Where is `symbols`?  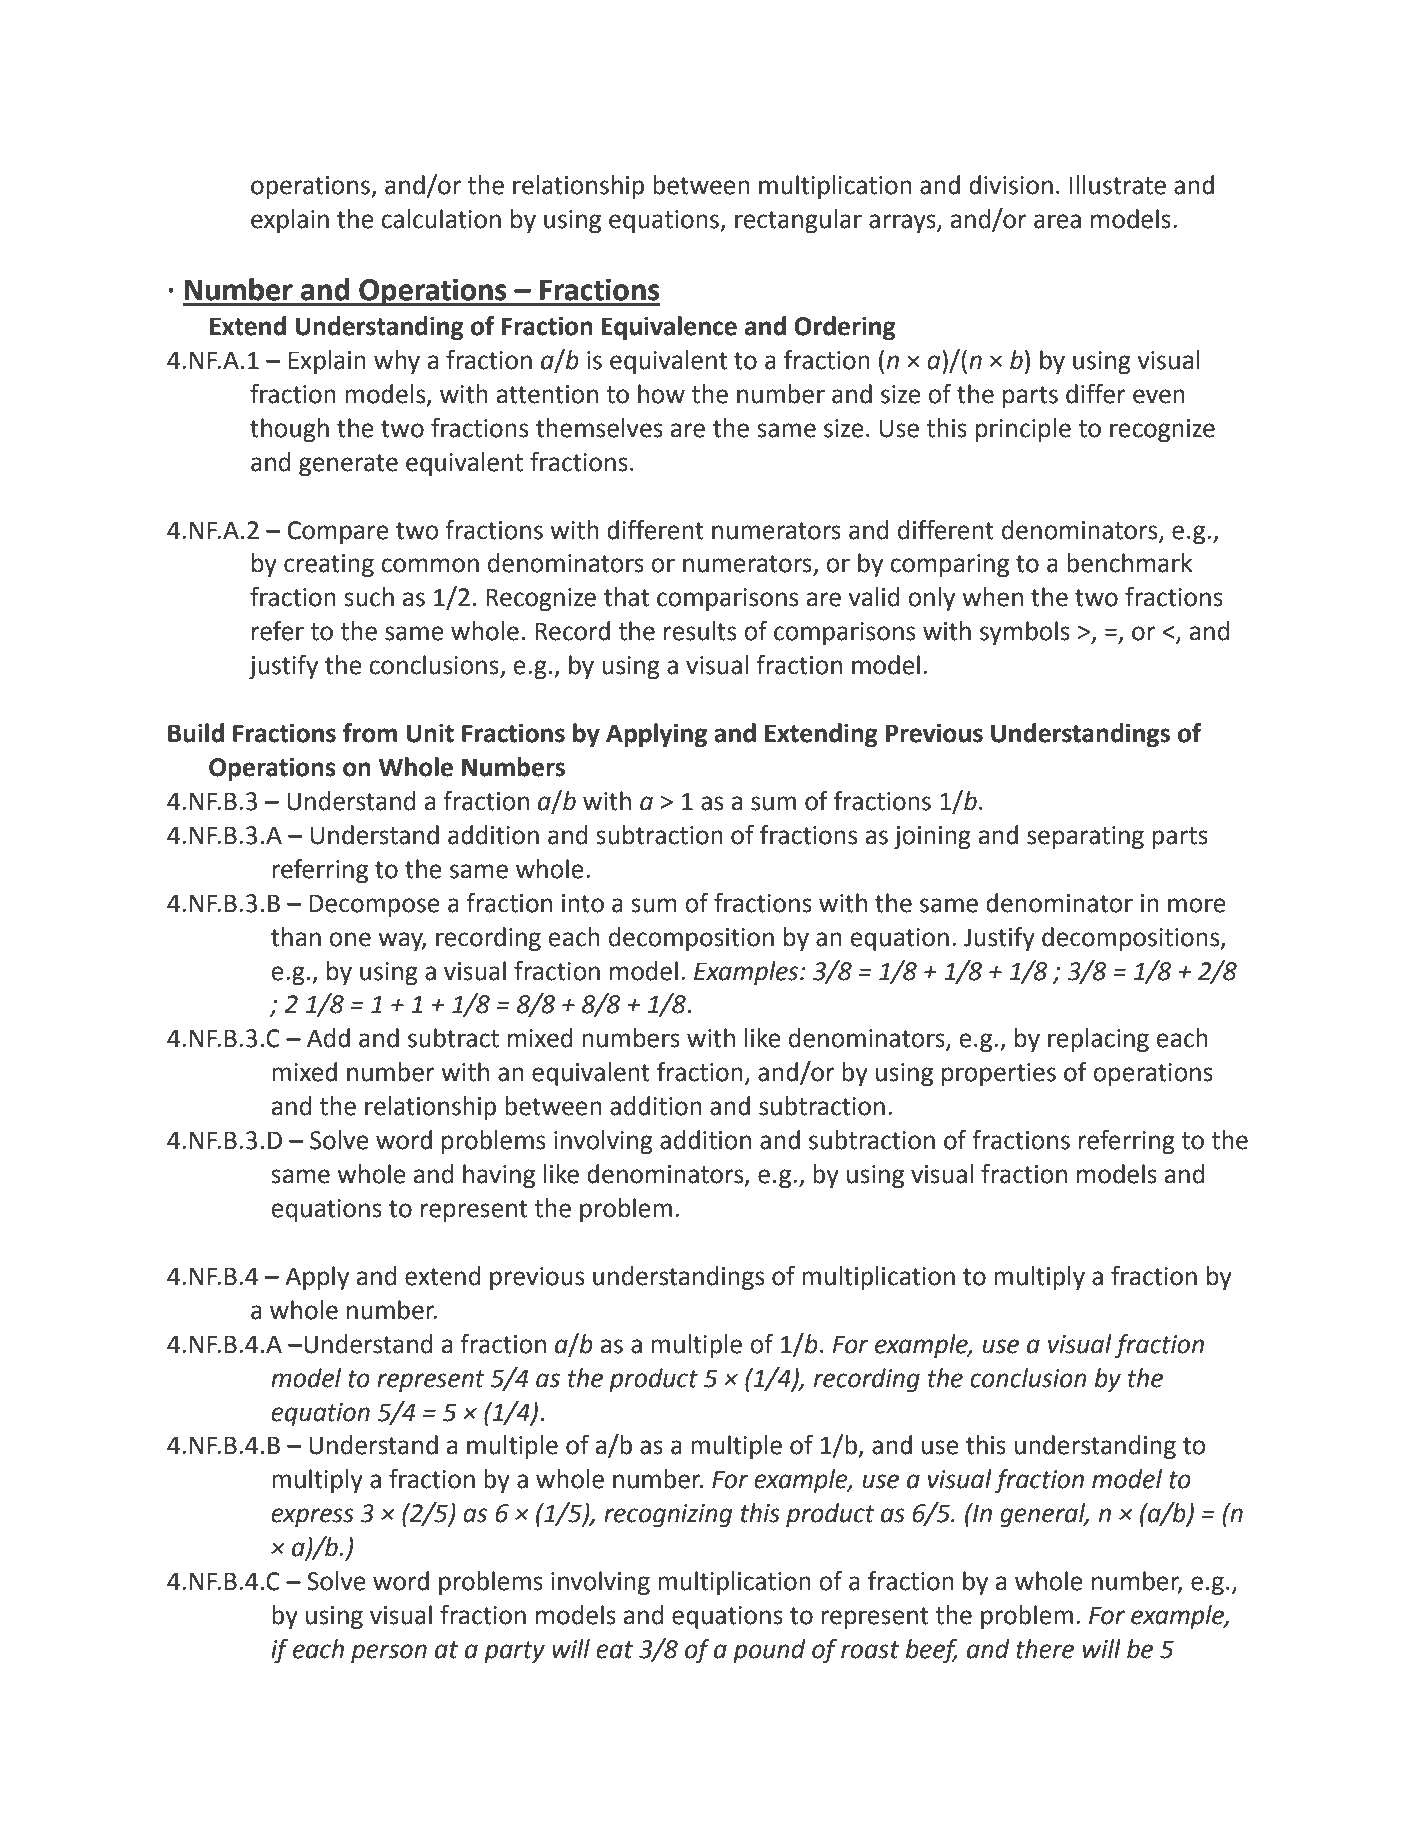 symbols is located at coordinates (1025, 633).
